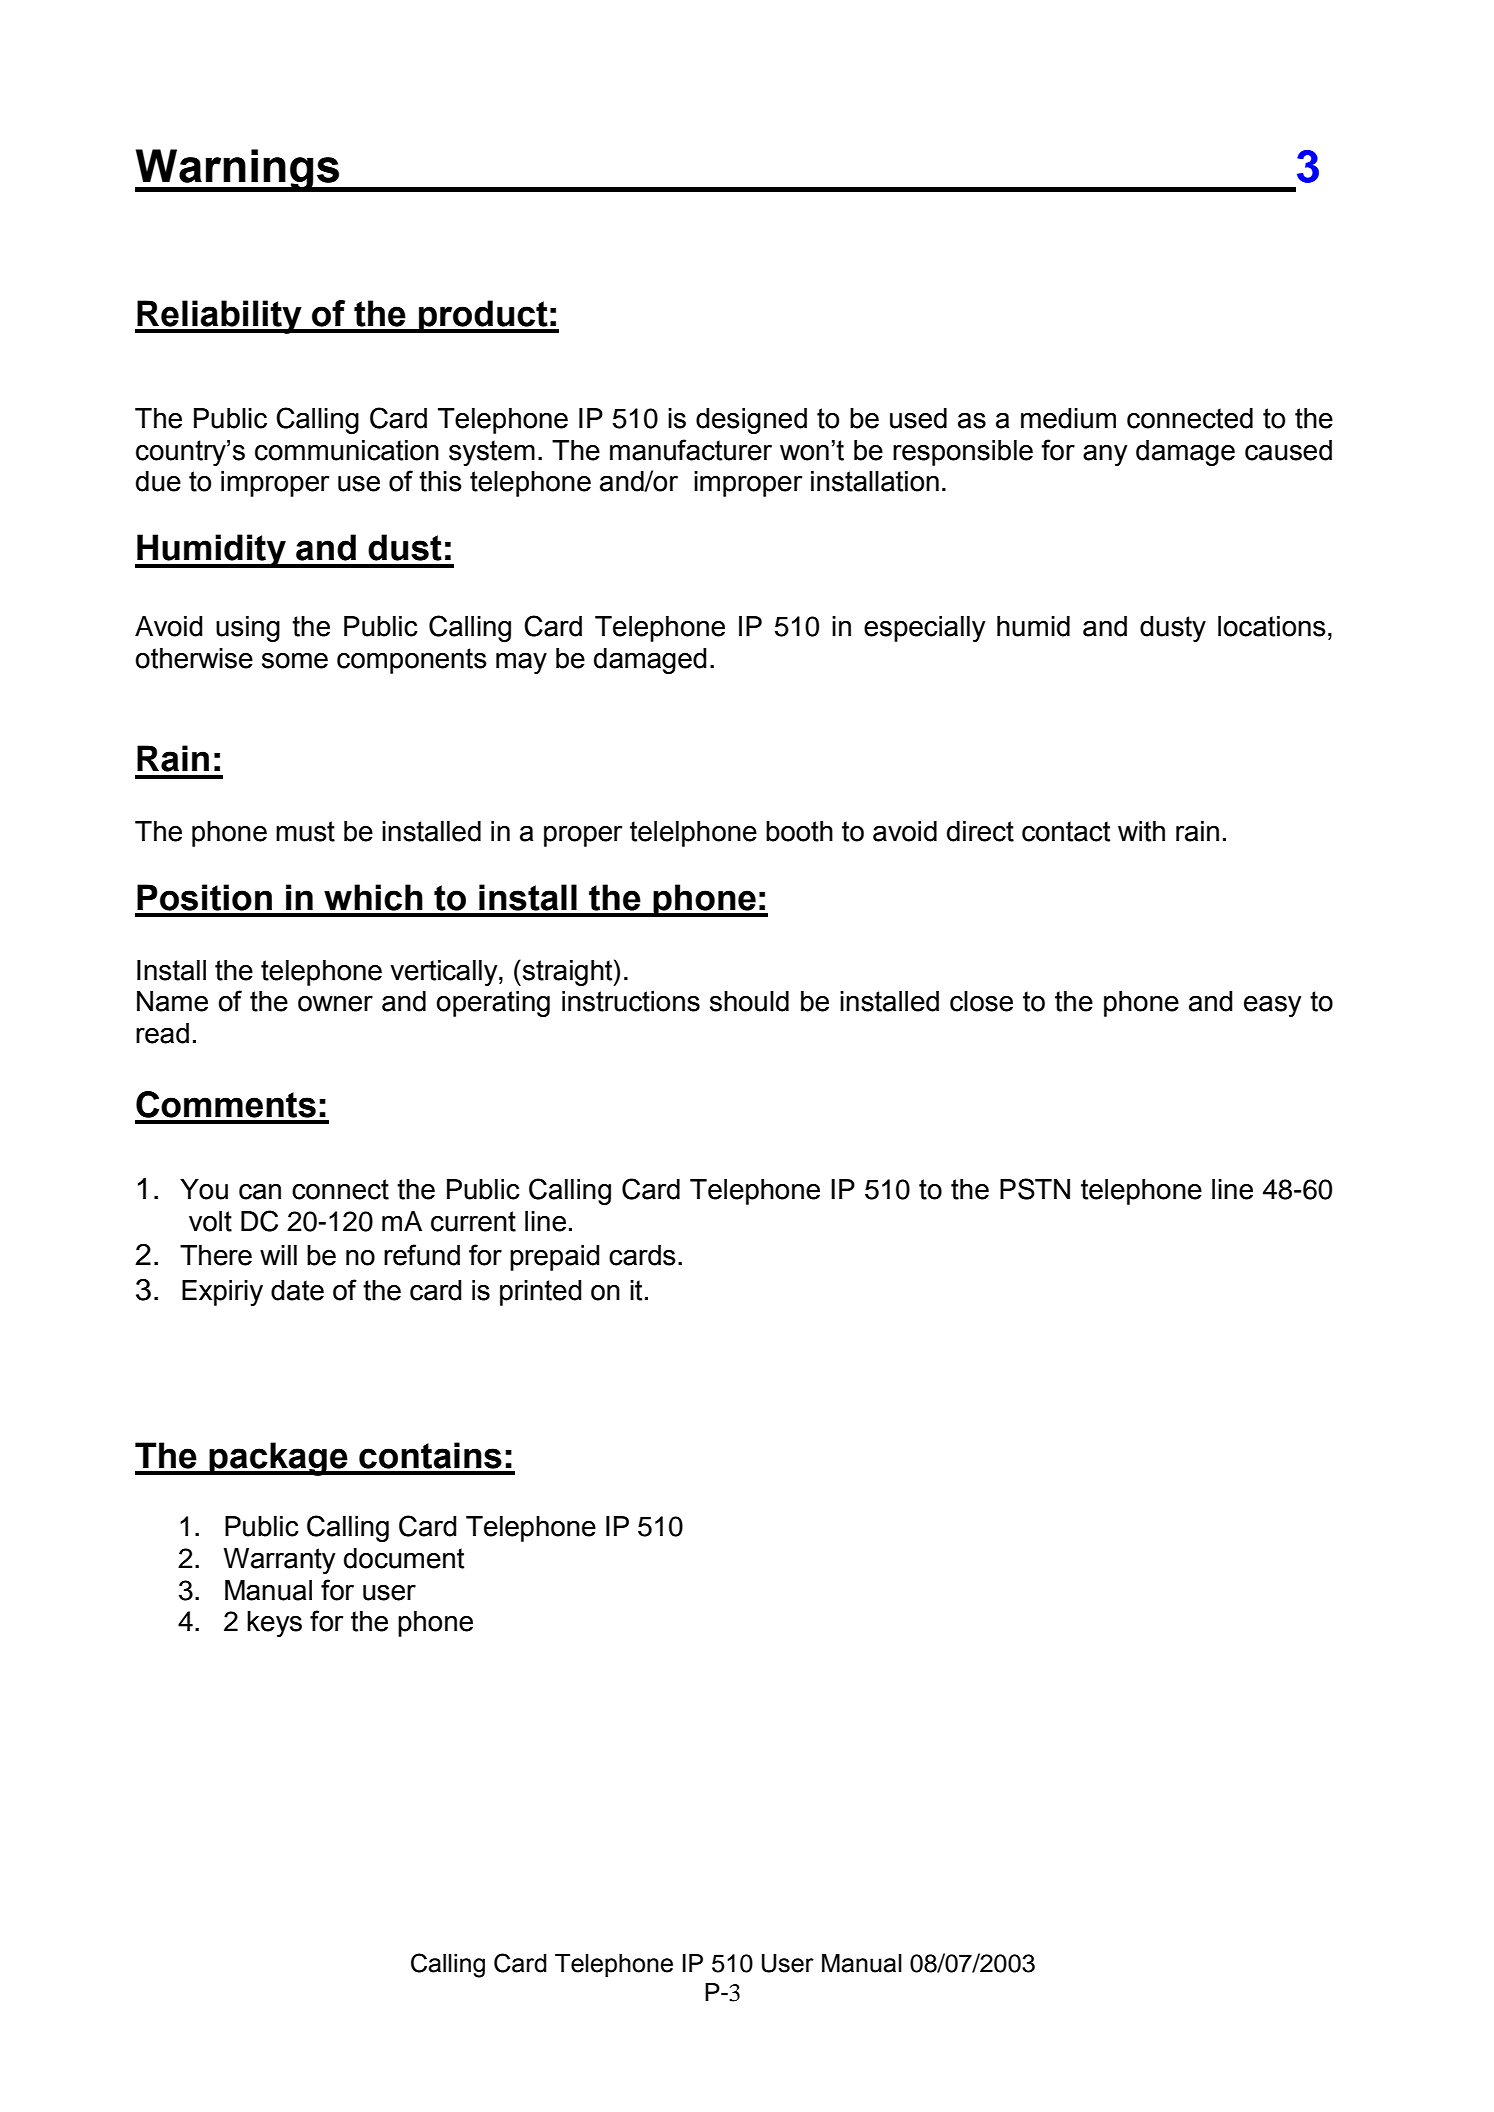 This screenshot has width=1494, height=2112. I want to click on Warnings, so click(238, 170).
